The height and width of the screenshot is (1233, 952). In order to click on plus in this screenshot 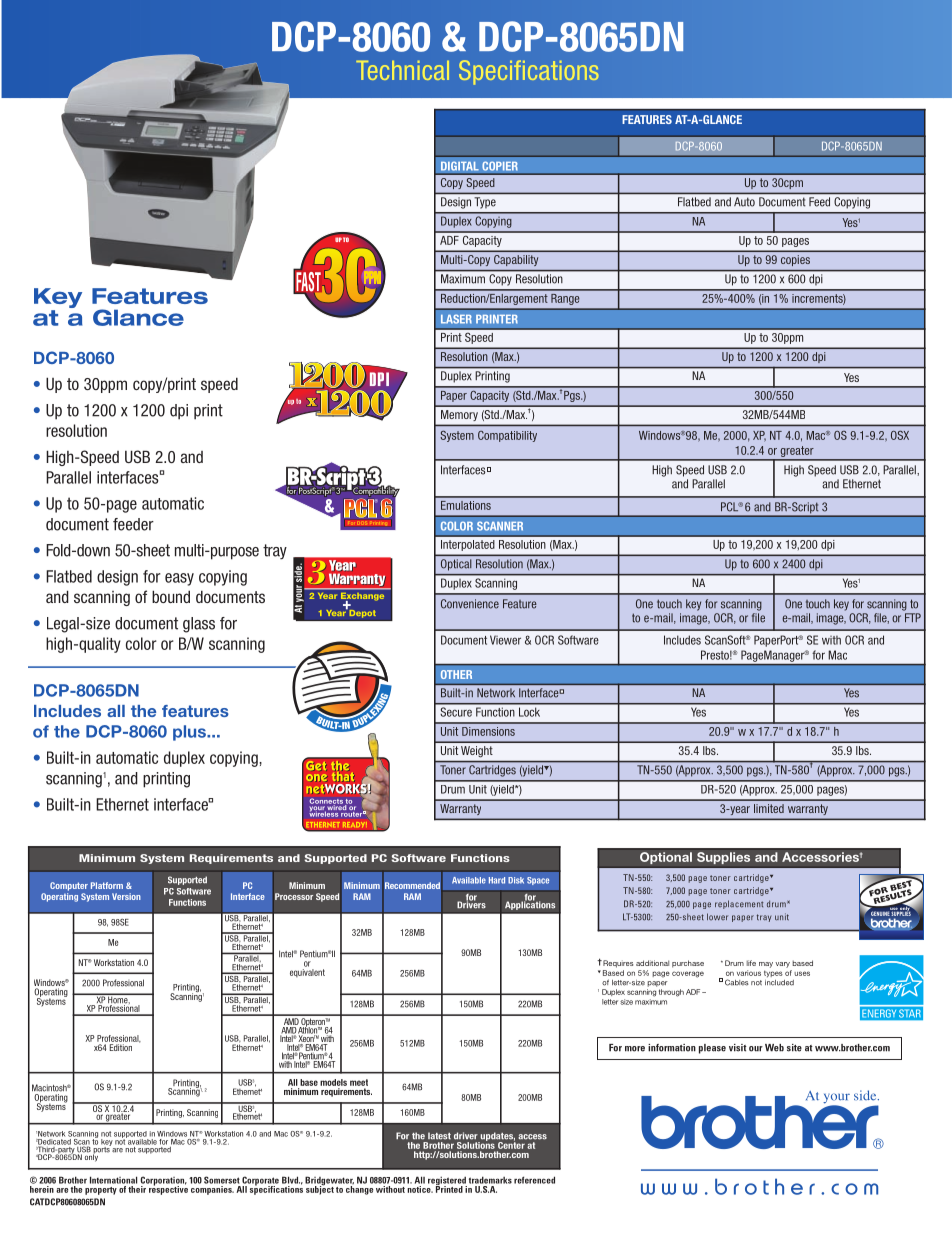, I will do `click(190, 733)`.
